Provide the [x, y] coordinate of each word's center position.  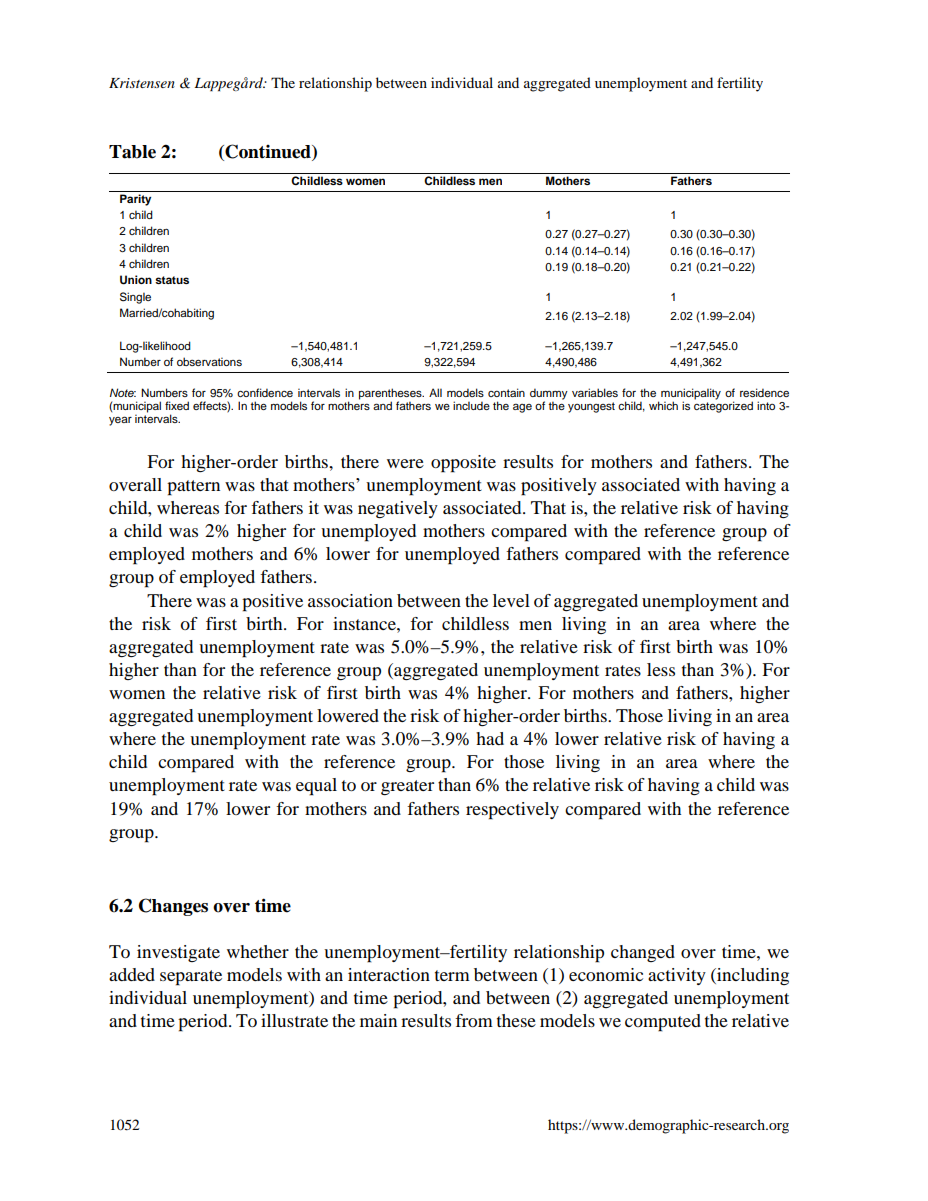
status [172, 280]
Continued [268, 151]
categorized [723, 406]
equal [316, 787]
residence [764, 392]
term [452, 975]
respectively [512, 811]
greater [407, 787]
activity [677, 976]
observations [209, 361]
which [663, 405]
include [471, 405]
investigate [178, 953]
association [350, 600]
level [511, 600]
